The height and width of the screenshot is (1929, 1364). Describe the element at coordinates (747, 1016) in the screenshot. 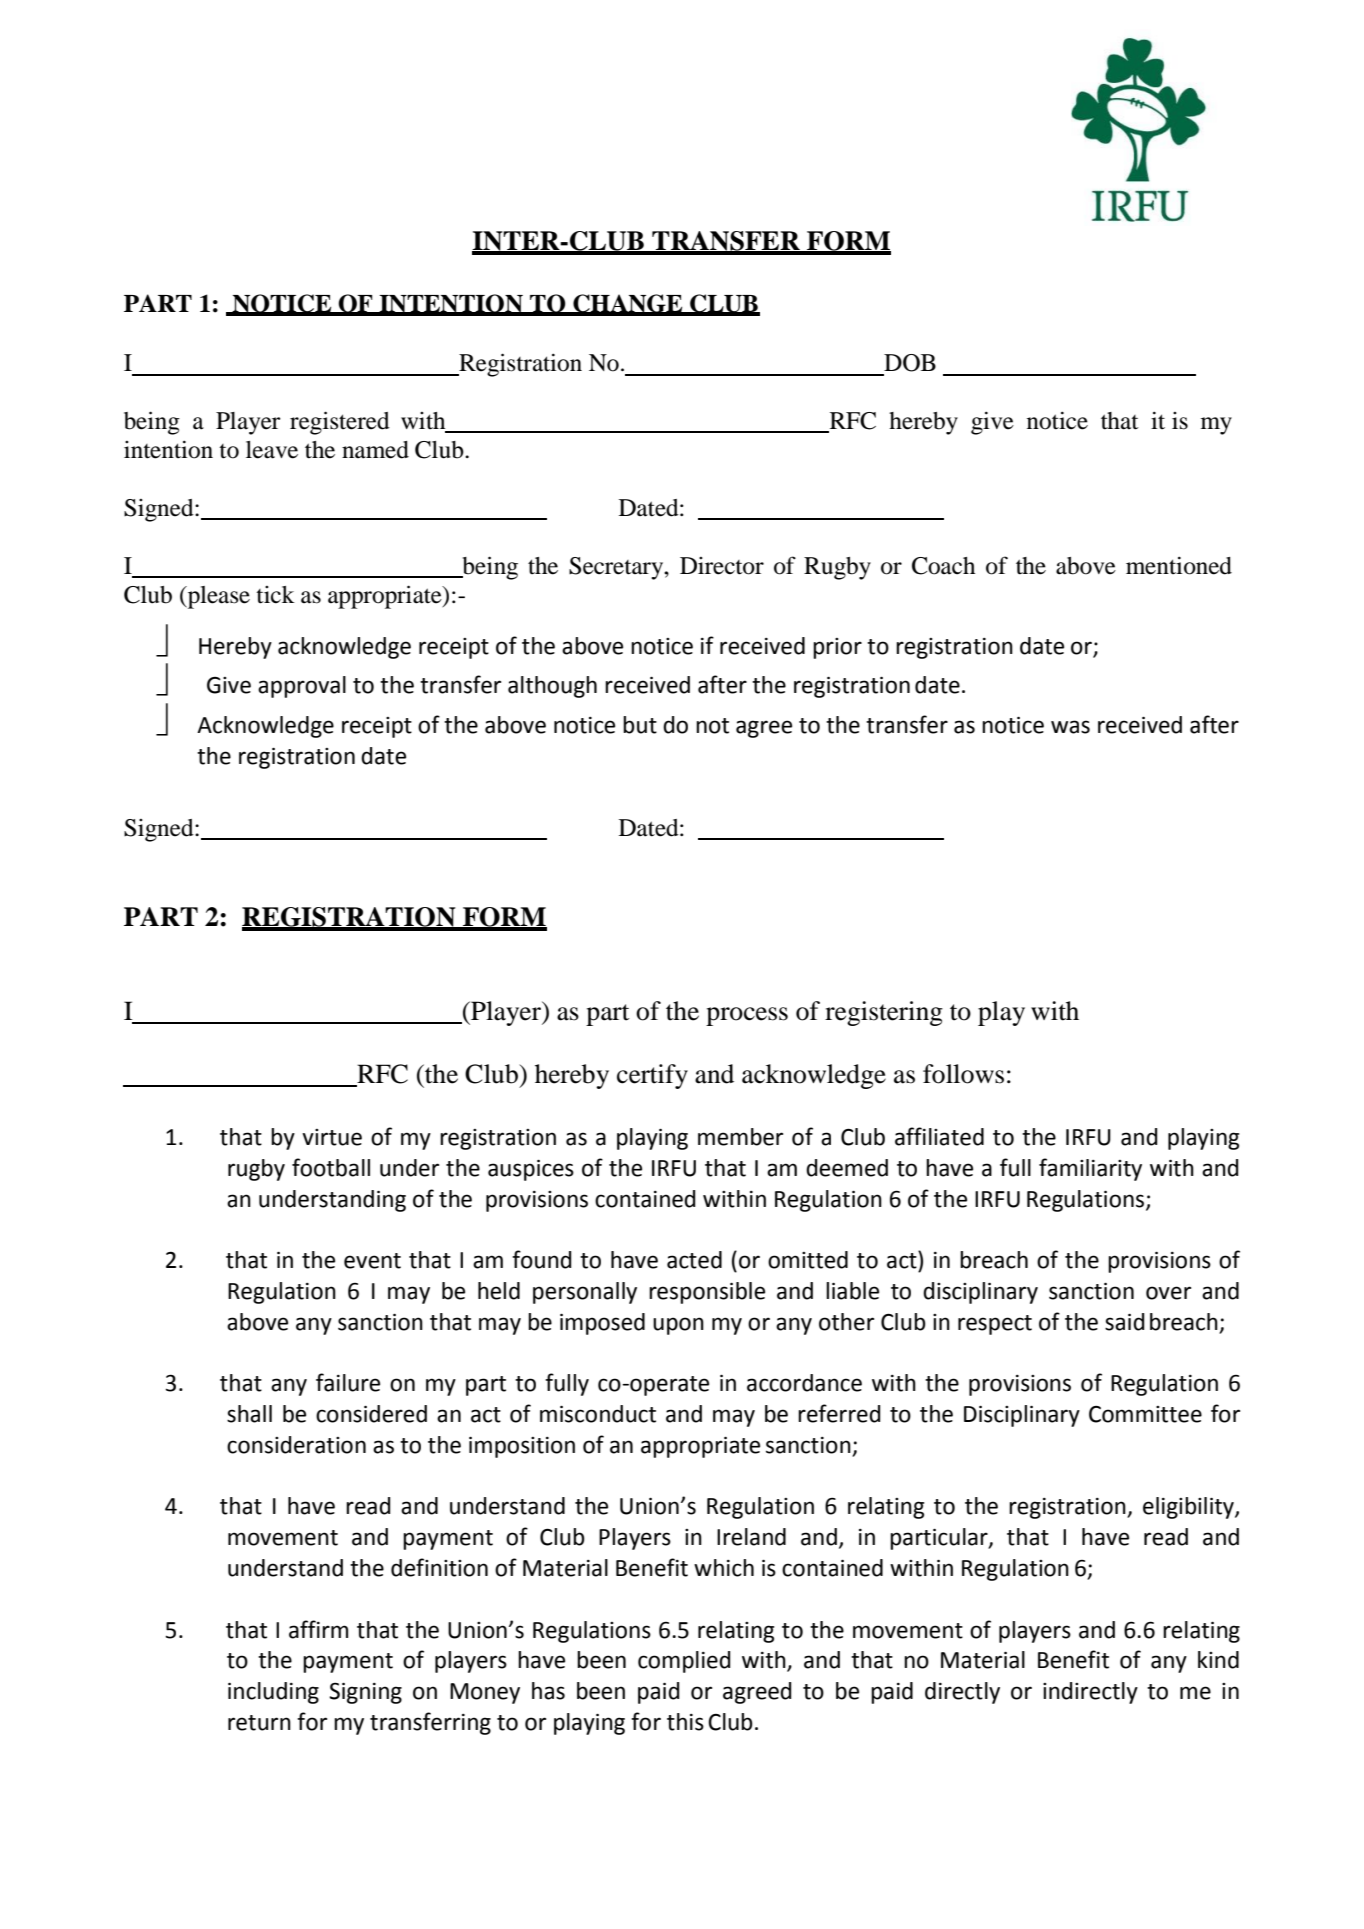

I see `process` at that location.
